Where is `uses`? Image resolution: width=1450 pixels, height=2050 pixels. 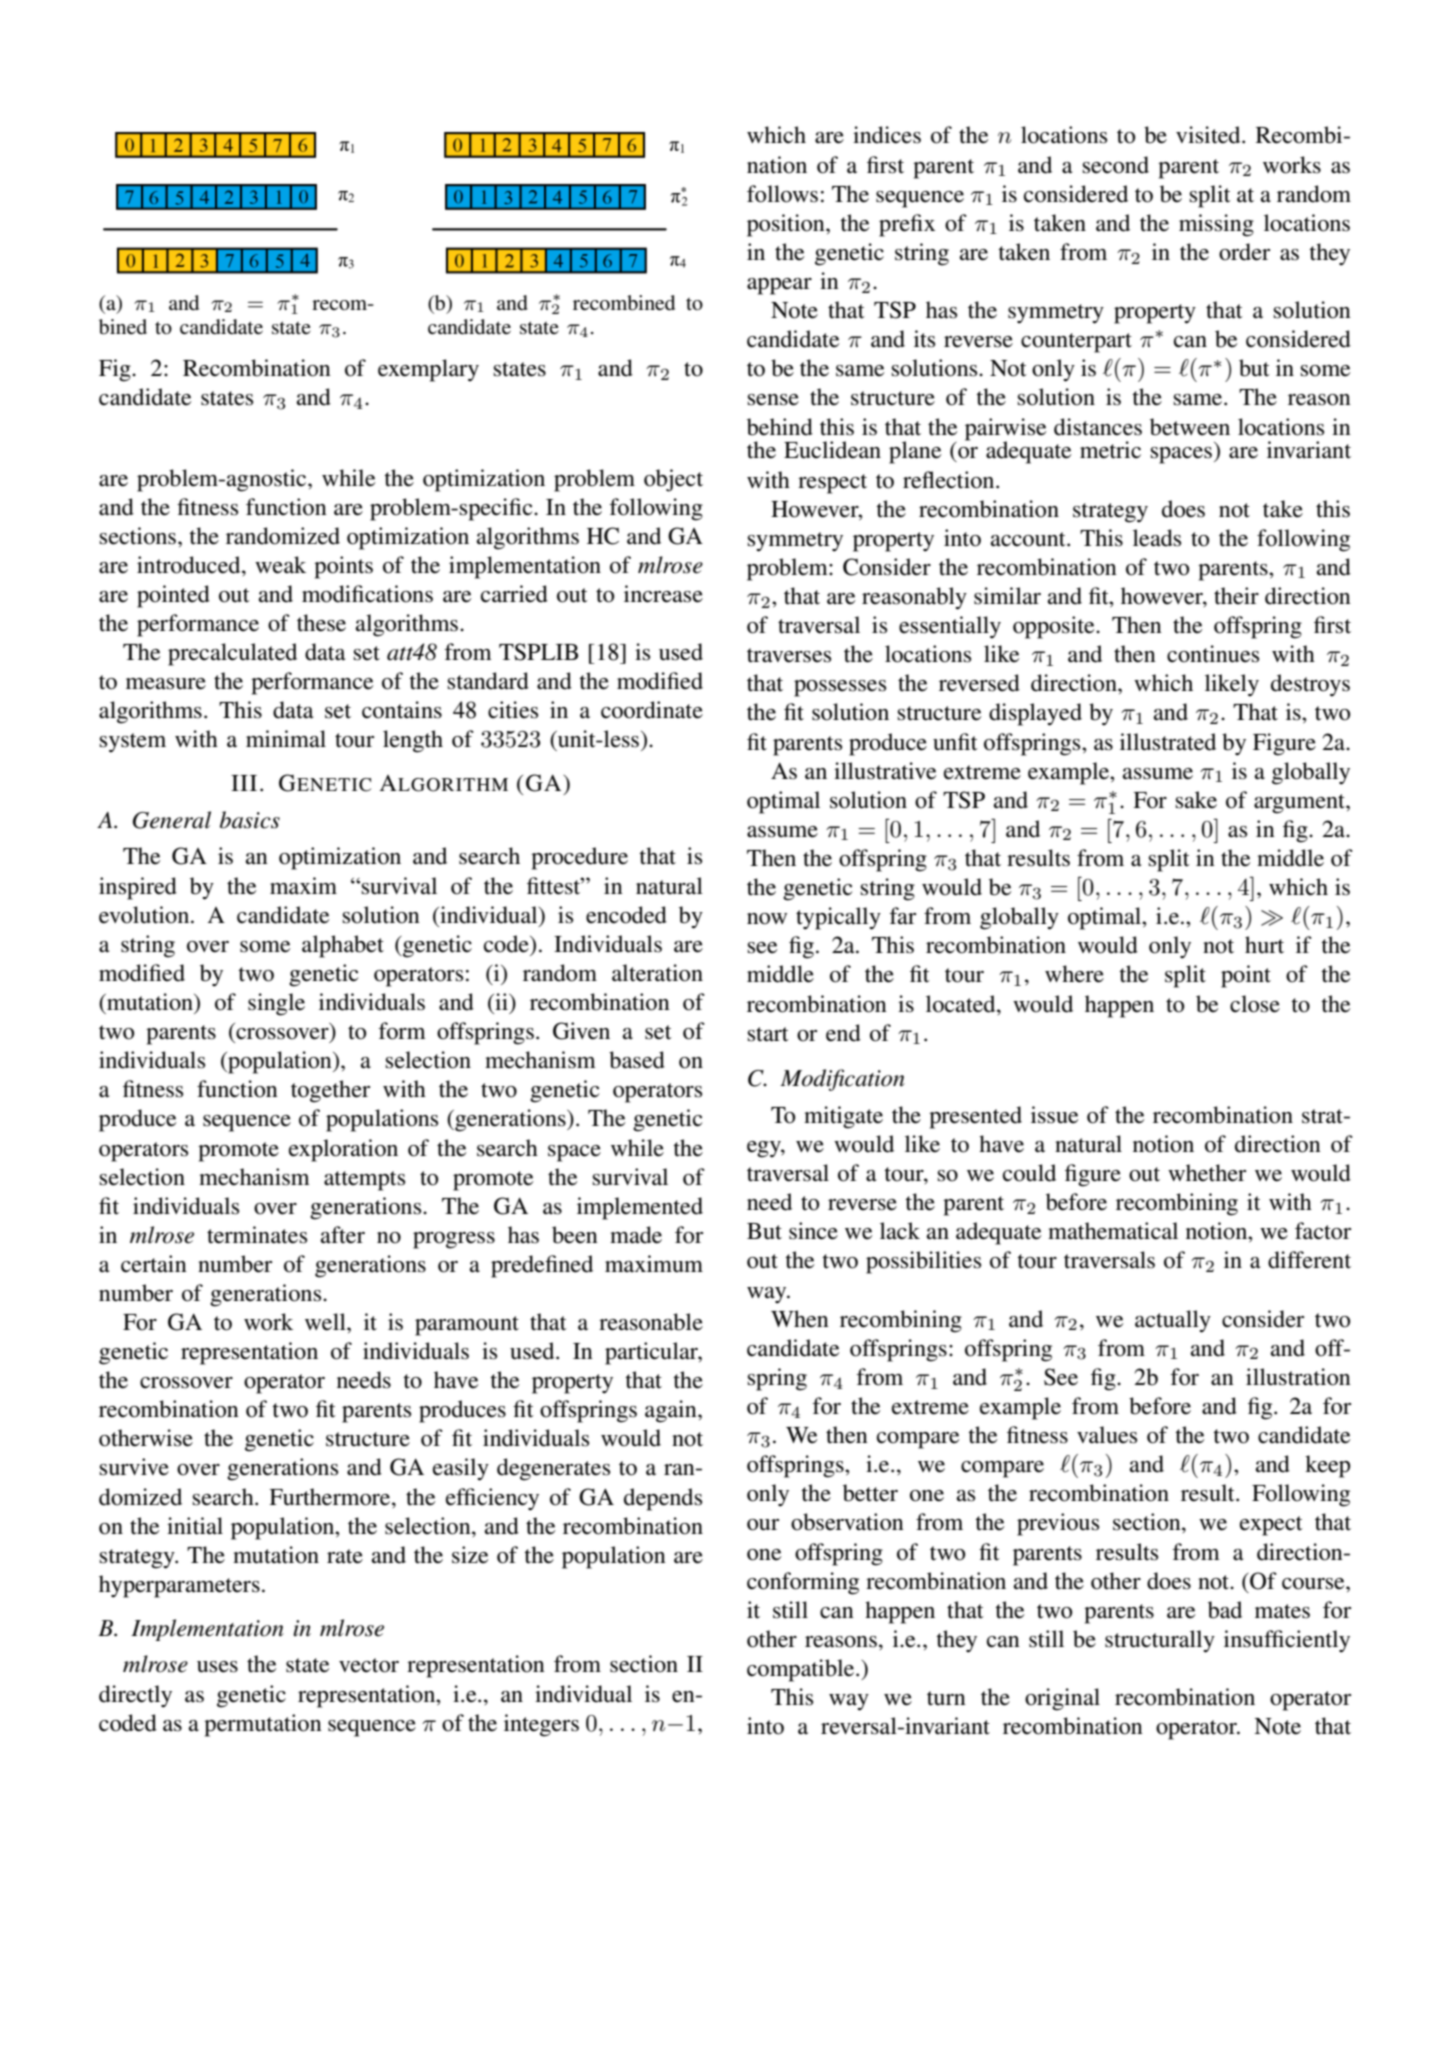
uses is located at coordinates (217, 1667).
